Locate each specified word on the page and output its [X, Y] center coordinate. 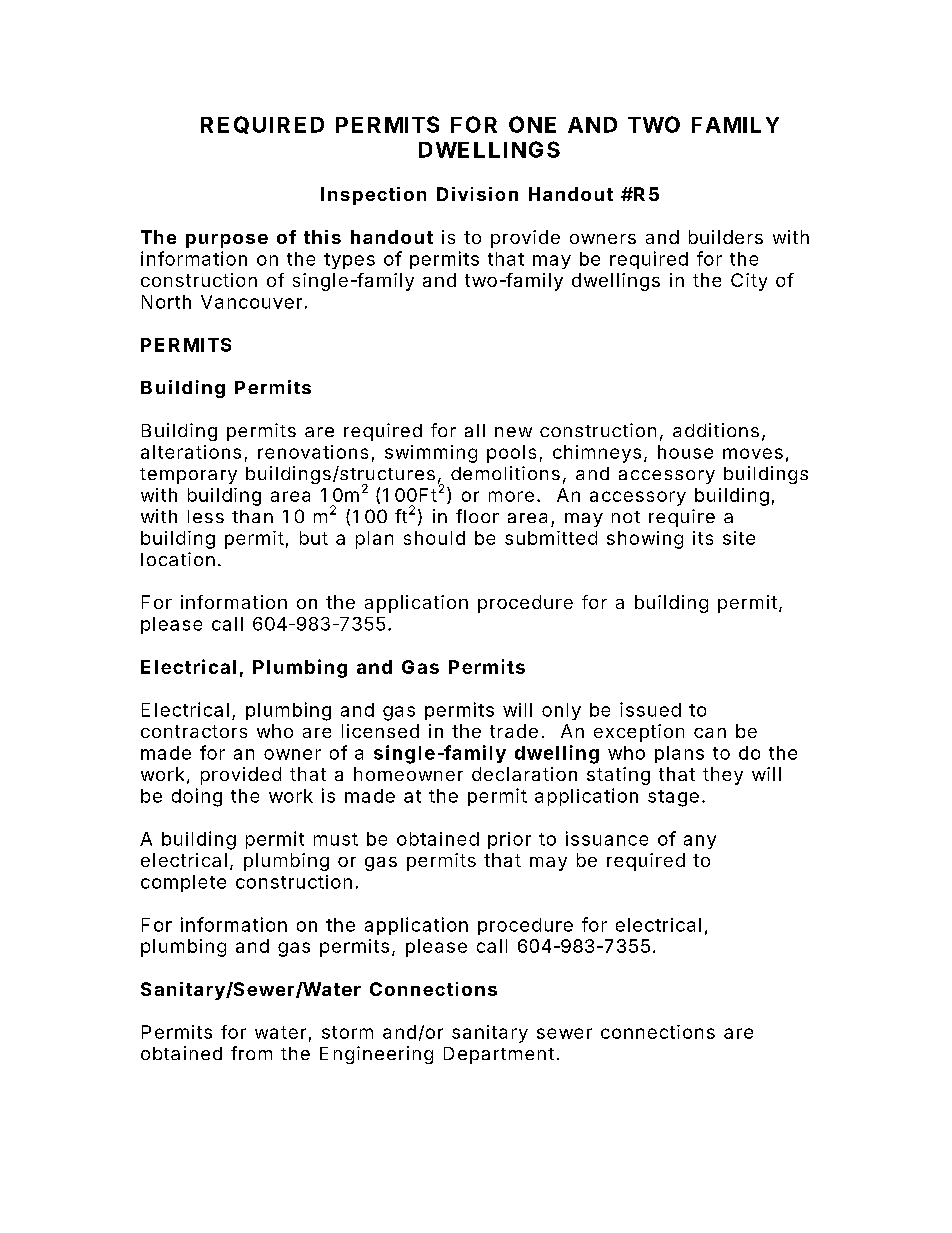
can [710, 733]
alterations [191, 452]
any [700, 842]
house [685, 452]
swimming [431, 454]
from [251, 1053]
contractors [194, 731]
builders [726, 237]
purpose [227, 241]
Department [499, 1055]
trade [514, 731]
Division [477, 194]
